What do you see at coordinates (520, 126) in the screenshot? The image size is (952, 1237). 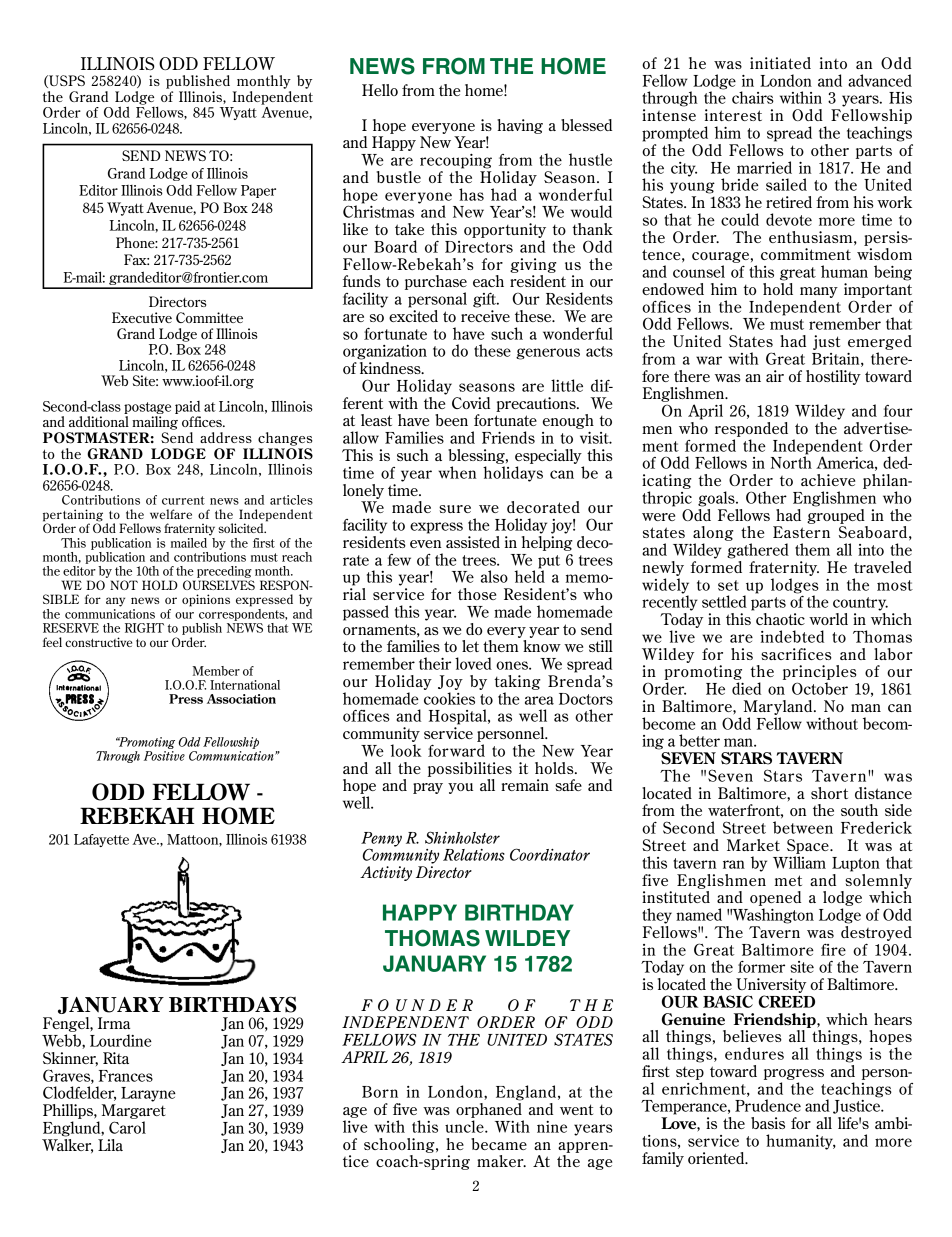 I see `having` at bounding box center [520, 126].
